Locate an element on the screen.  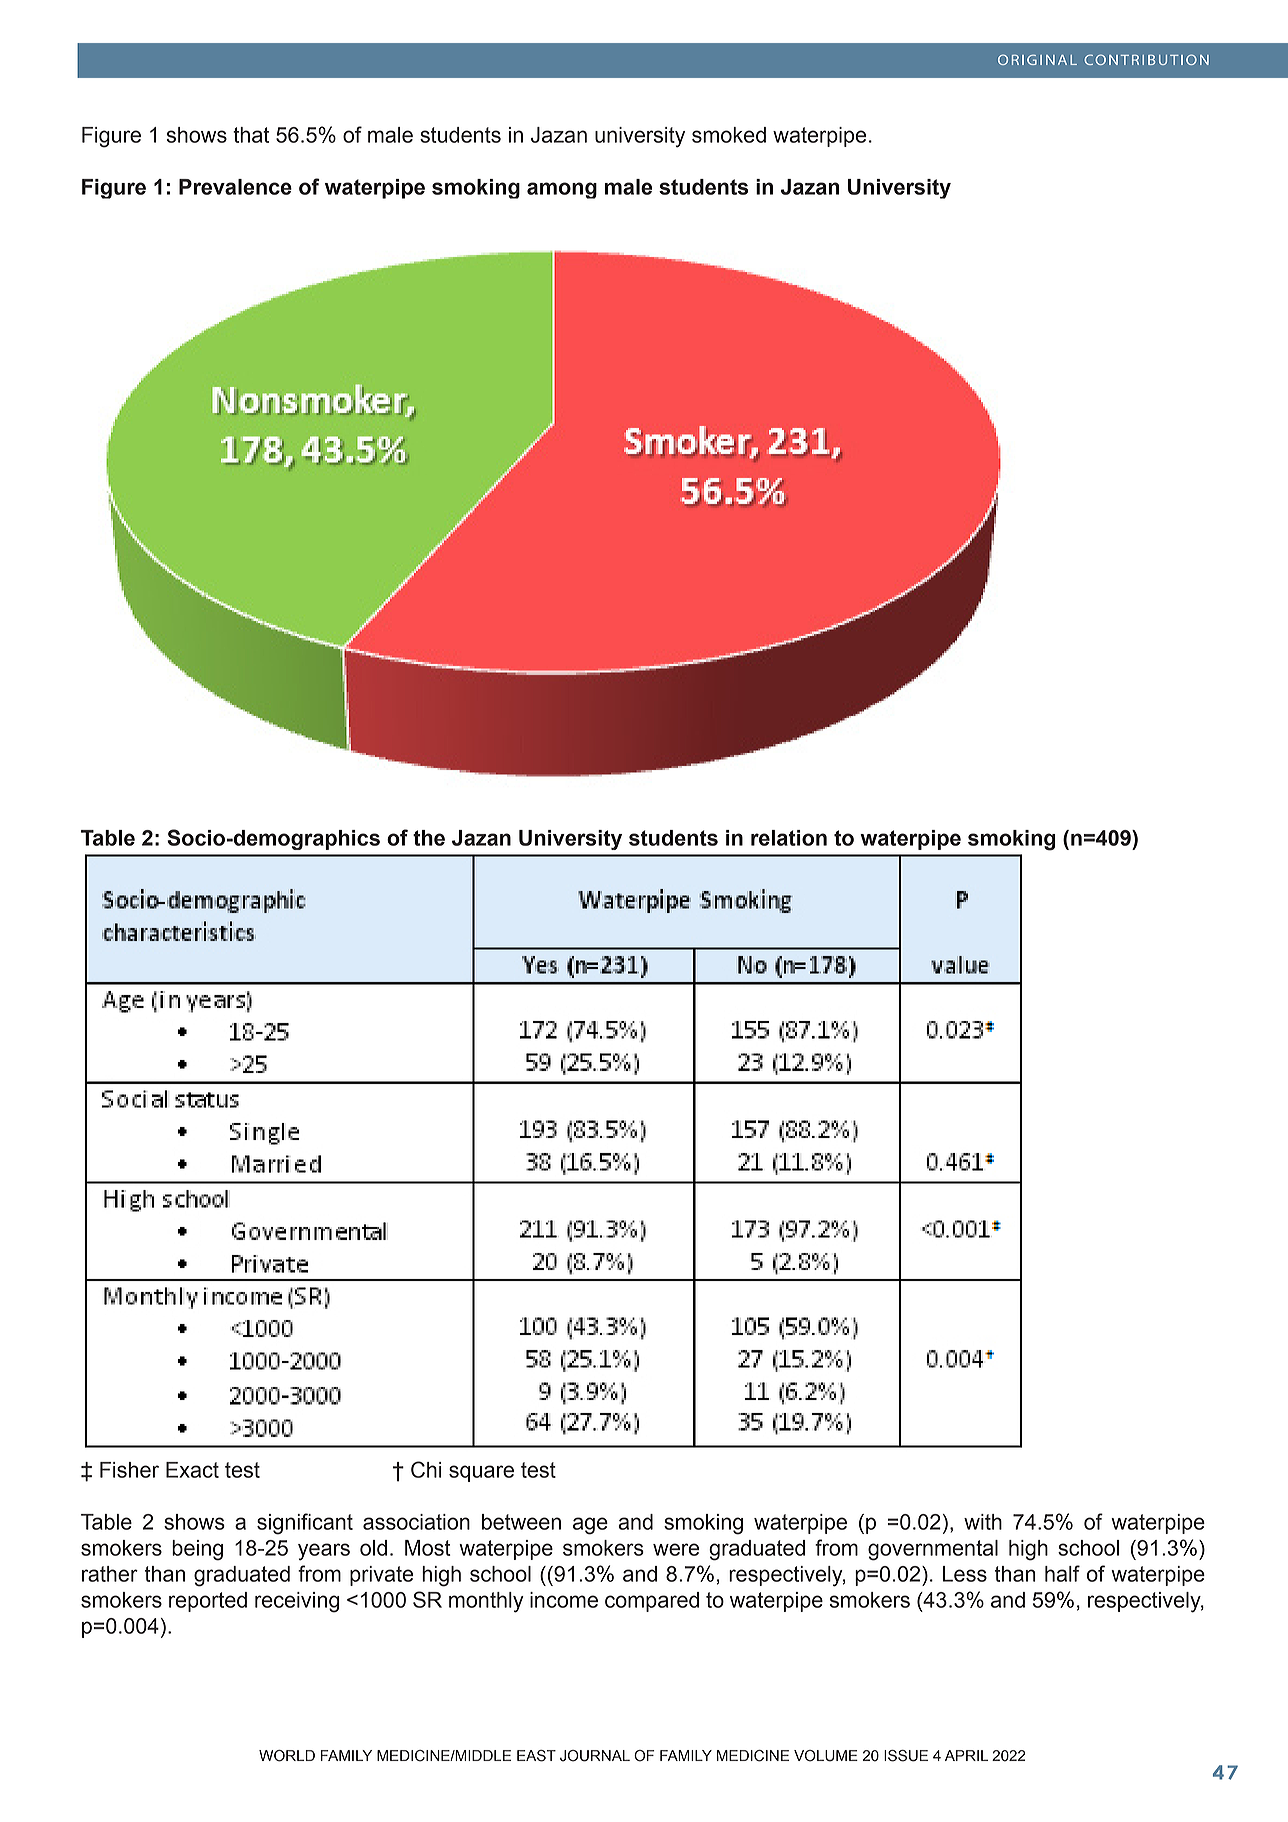
square is located at coordinates (481, 1473).
